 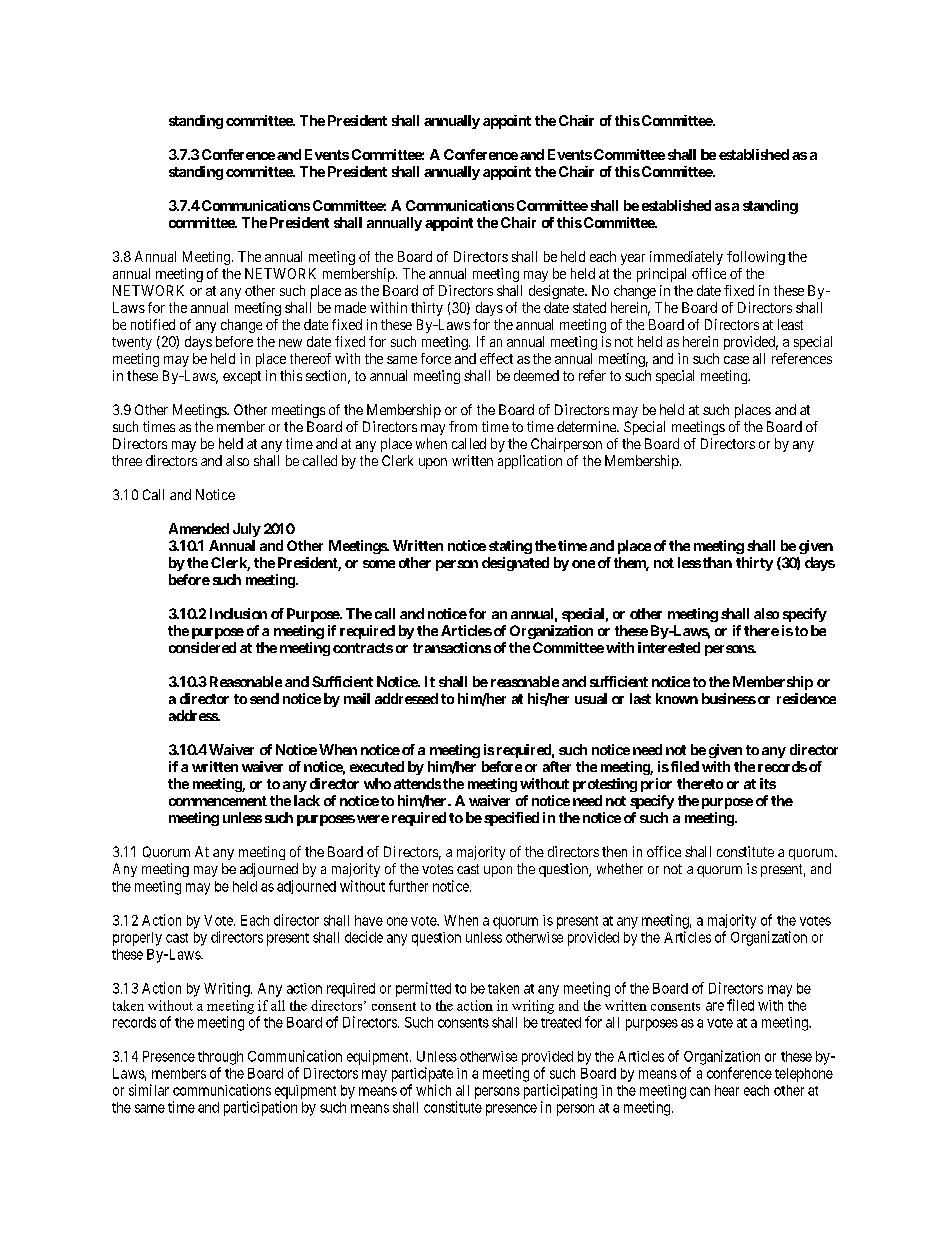 I want to click on mail, so click(x=357, y=698).
